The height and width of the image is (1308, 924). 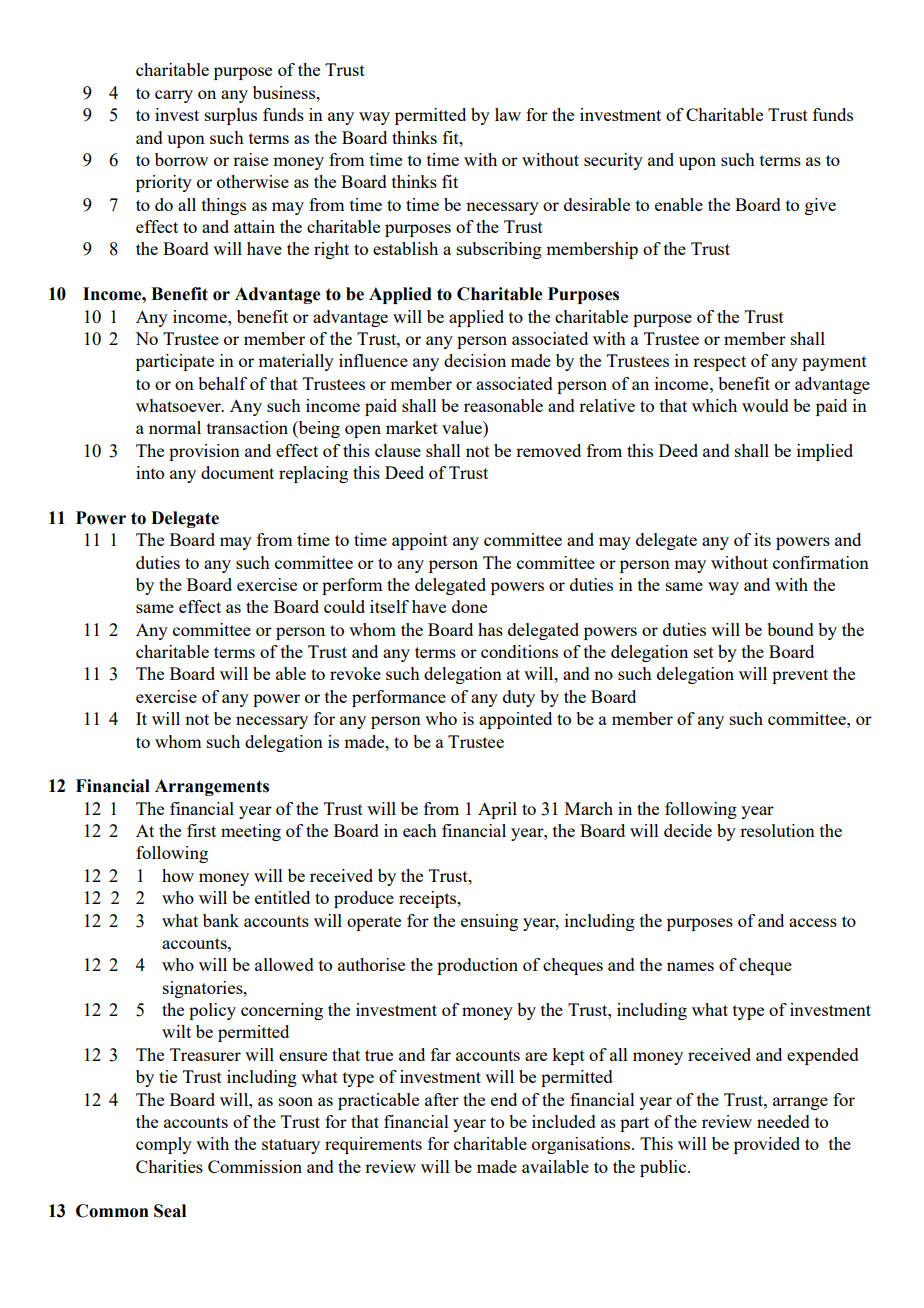 What do you see at coordinates (169, 1166) in the image?
I see `Charities` at bounding box center [169, 1166].
